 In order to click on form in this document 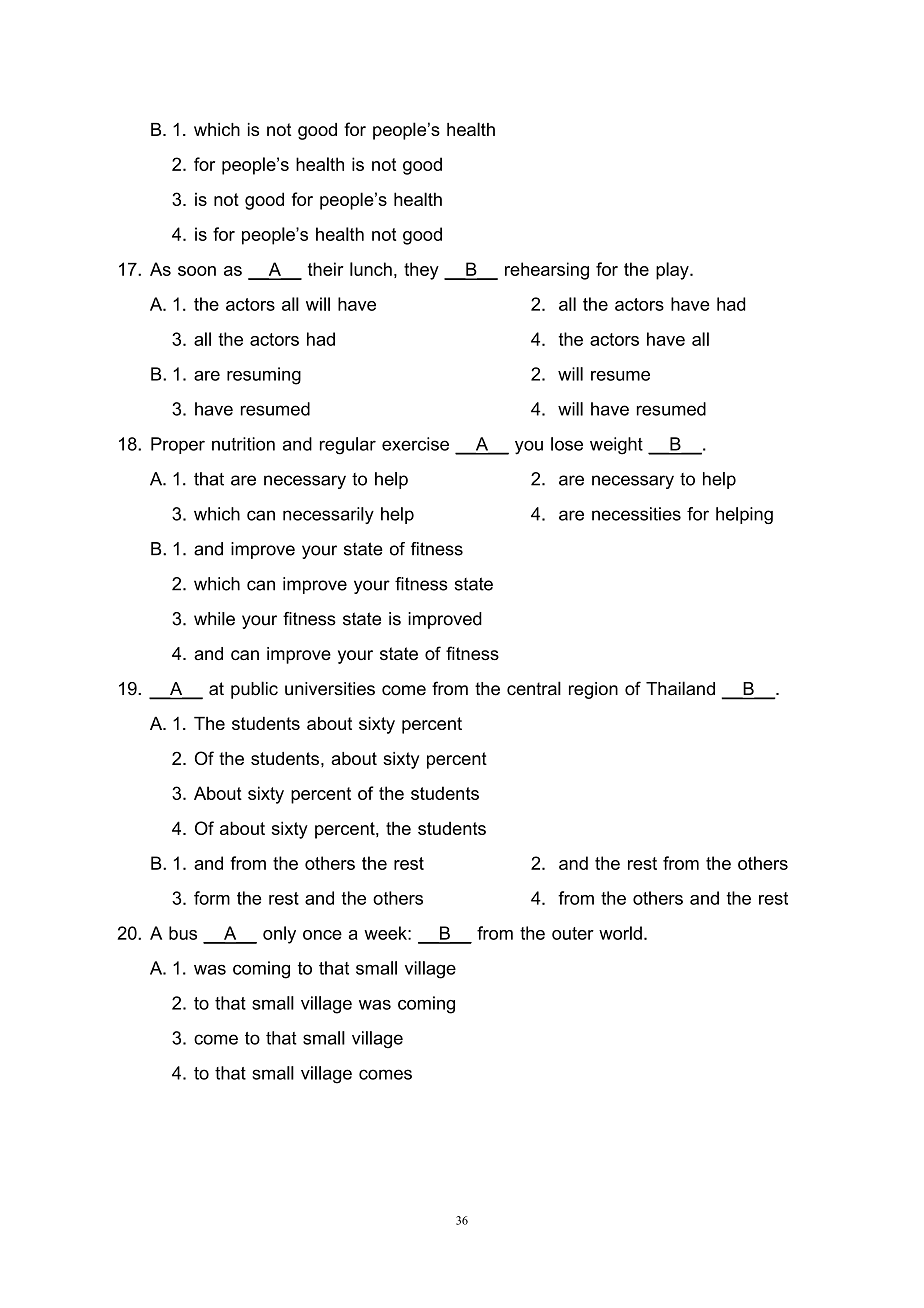, I will do `click(212, 898)`.
